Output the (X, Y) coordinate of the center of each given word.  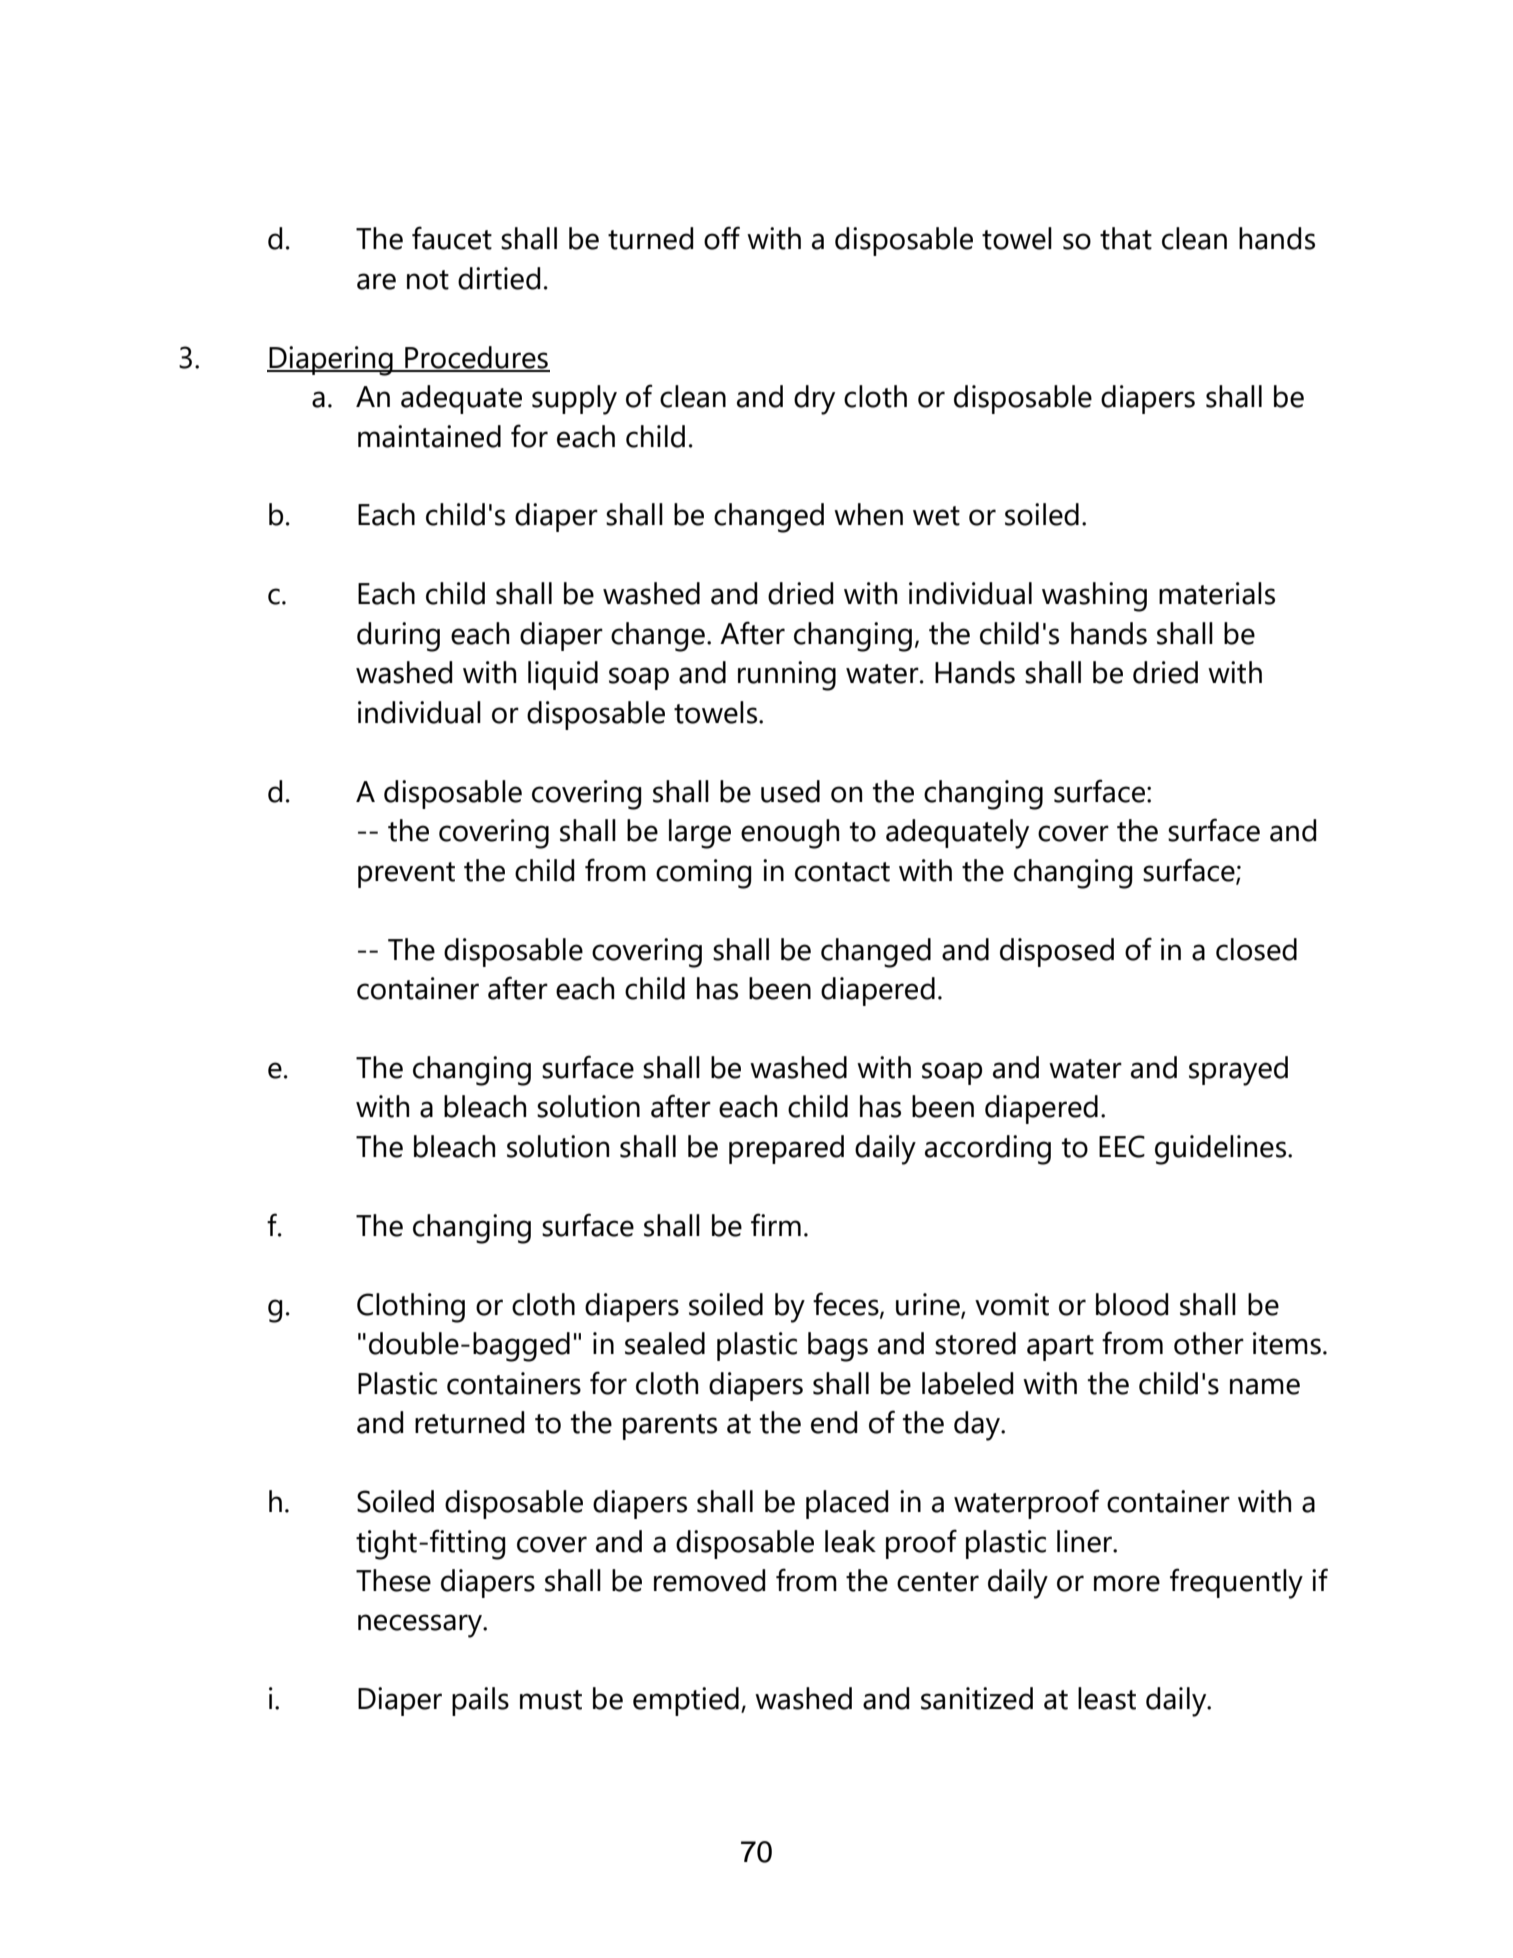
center (938, 1582)
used (790, 791)
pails (480, 1701)
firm (776, 1224)
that (1126, 238)
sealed (665, 1343)
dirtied (499, 278)
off (722, 238)
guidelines (1220, 1150)
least (1107, 1698)
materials (1217, 593)
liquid (563, 675)
